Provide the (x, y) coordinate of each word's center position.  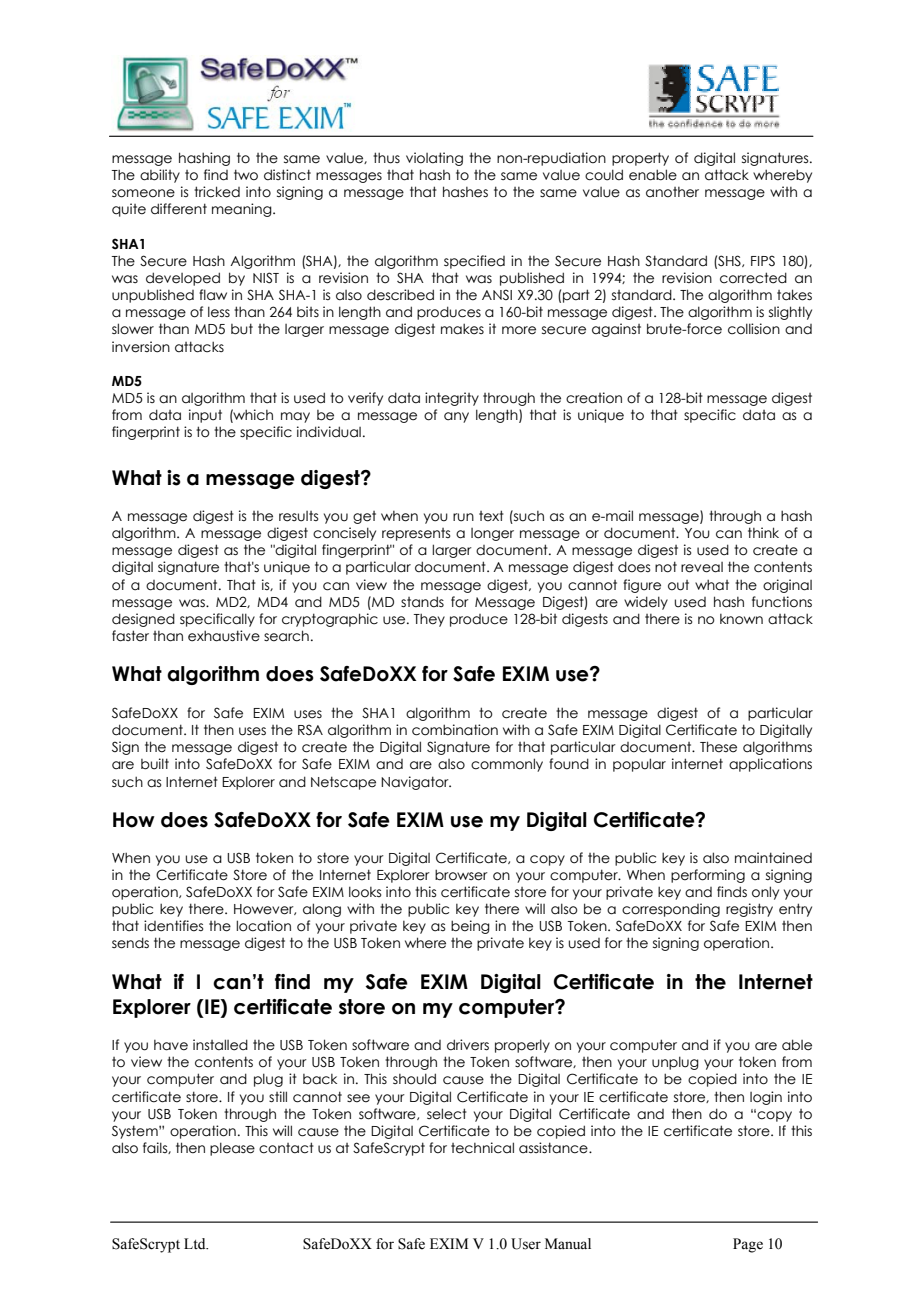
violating (434, 159)
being (470, 927)
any (456, 417)
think (763, 532)
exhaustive (224, 636)
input (205, 416)
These (718, 747)
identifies (173, 926)
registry (749, 910)
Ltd (196, 1243)
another (672, 192)
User (526, 1244)
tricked (217, 192)
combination (455, 730)
